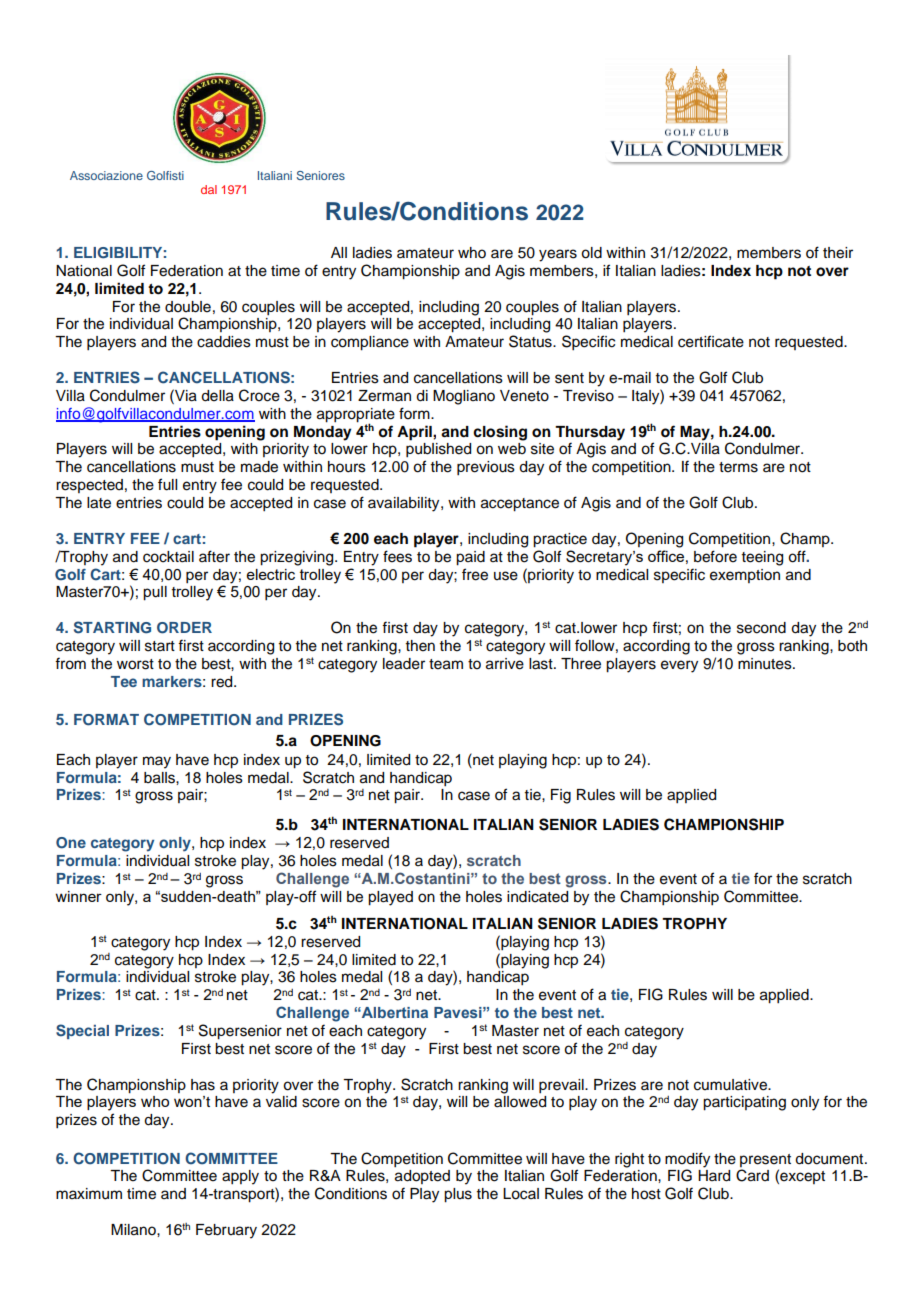  What do you see at coordinates (766, 664) in the page?
I see `minutes` at bounding box center [766, 664].
